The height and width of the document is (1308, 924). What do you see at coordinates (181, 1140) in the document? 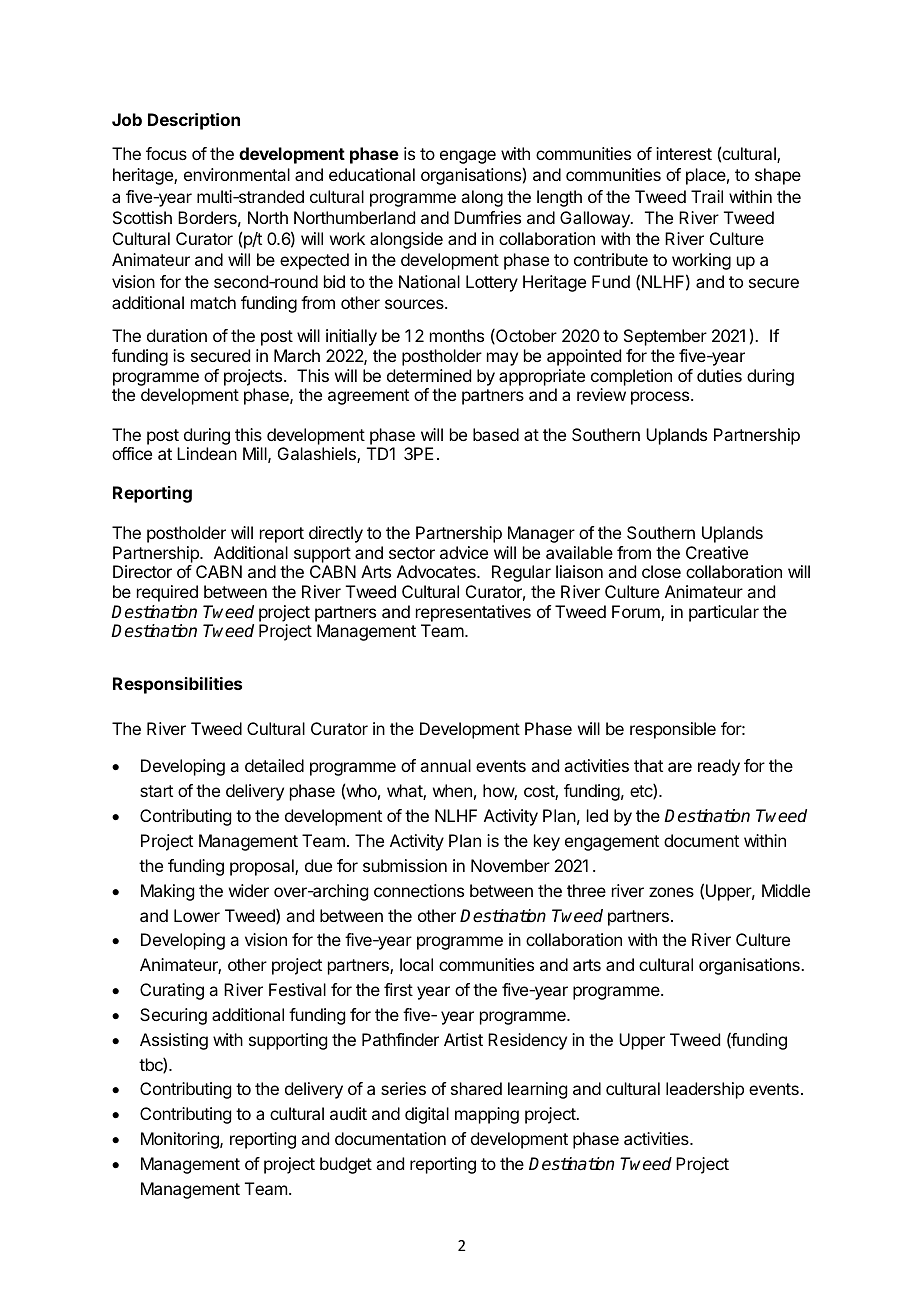
I see `Monitoring` at bounding box center [181, 1140].
